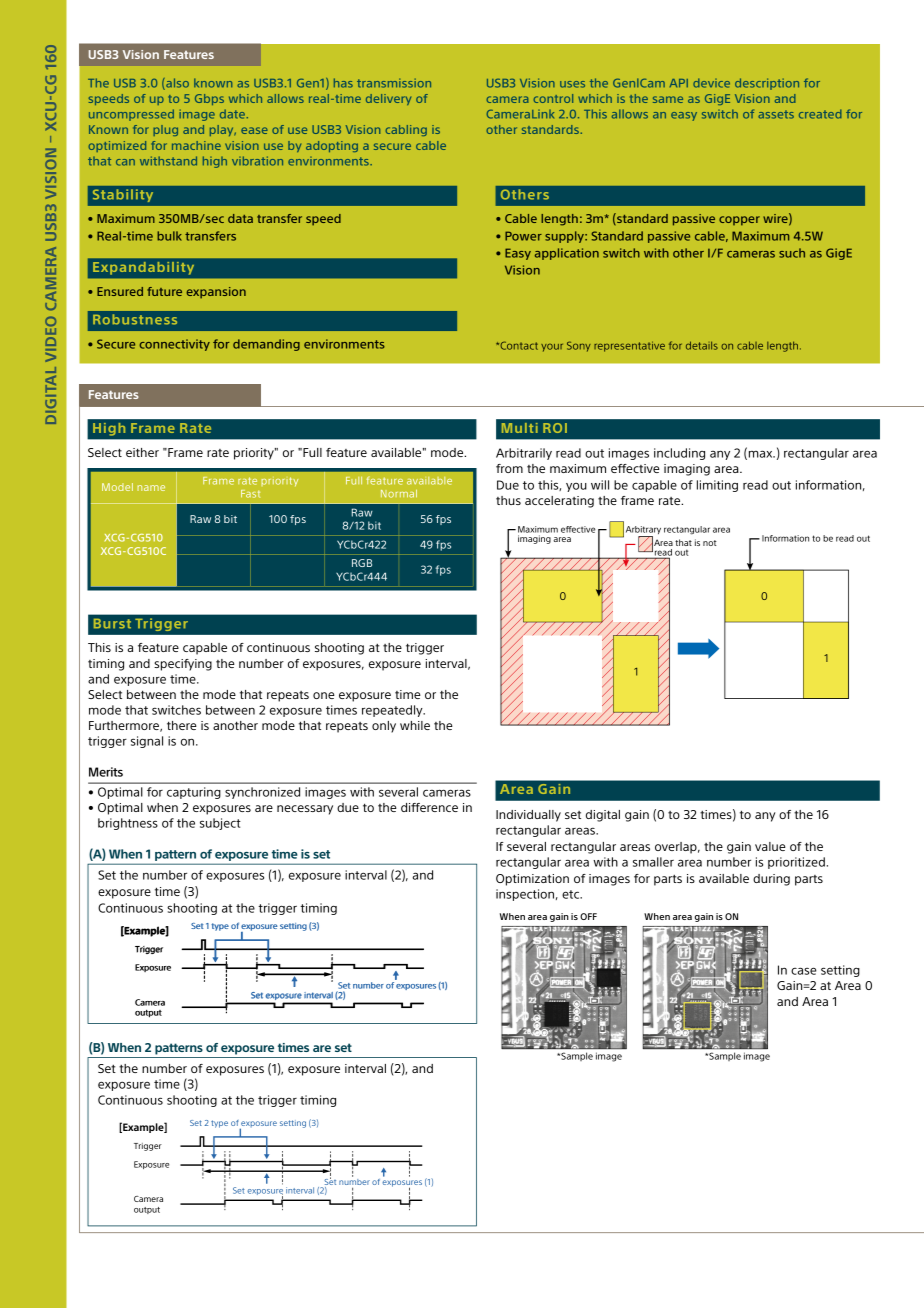 The width and height of the screenshot is (924, 1308). Describe the element at coordinates (803, 971) in the screenshot. I see `case` at that location.
